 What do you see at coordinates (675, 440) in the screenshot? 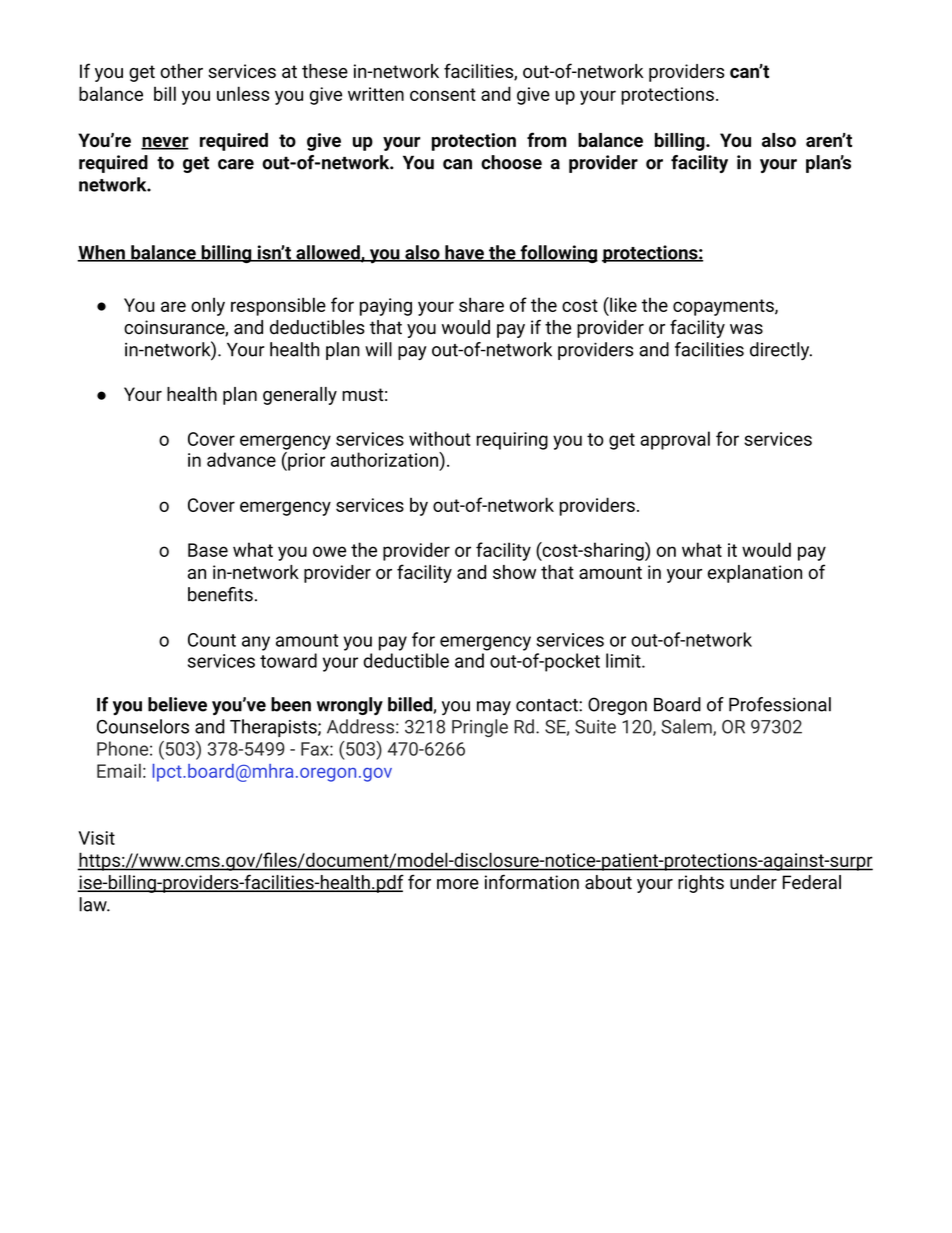
I see `approval` at bounding box center [675, 440].
